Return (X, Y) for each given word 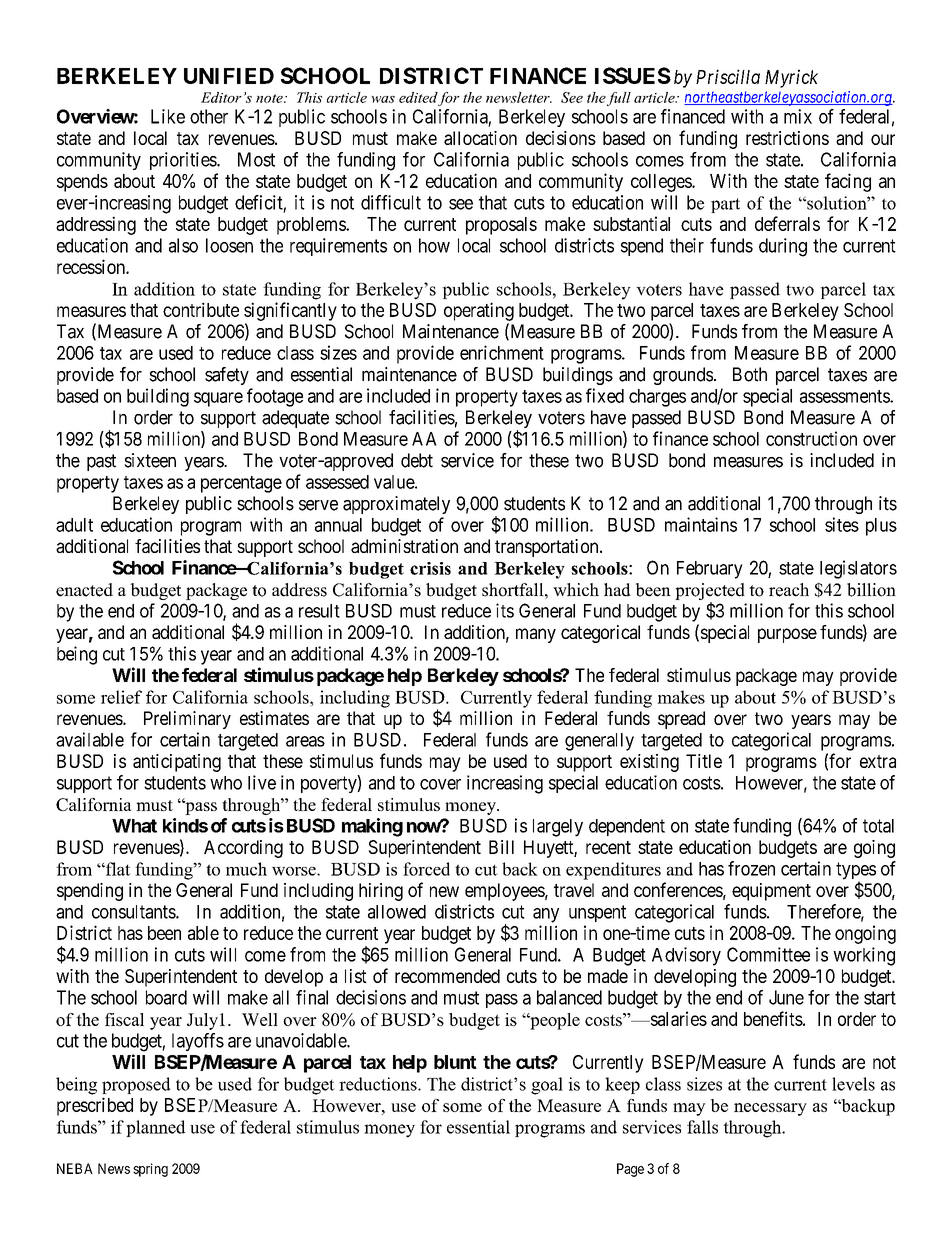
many (536, 635)
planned (155, 1128)
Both (750, 374)
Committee (768, 954)
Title (704, 761)
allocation (480, 138)
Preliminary (187, 720)
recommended (447, 976)
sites (842, 524)
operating (479, 311)
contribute (201, 309)
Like (168, 116)
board (166, 997)
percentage (241, 484)
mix (798, 116)
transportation (548, 548)
